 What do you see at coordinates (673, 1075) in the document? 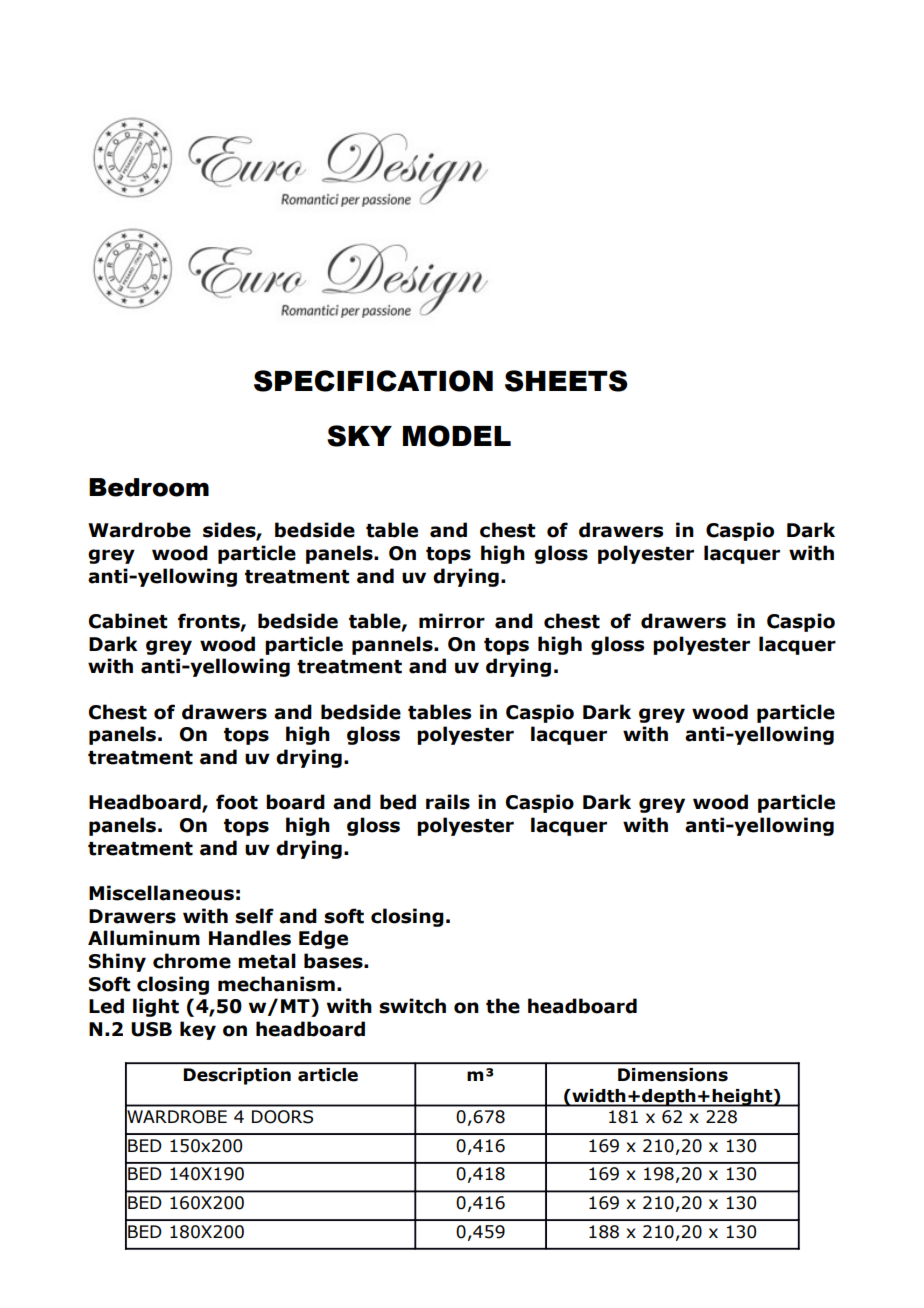
I see `Dimensions` at bounding box center [673, 1075].
